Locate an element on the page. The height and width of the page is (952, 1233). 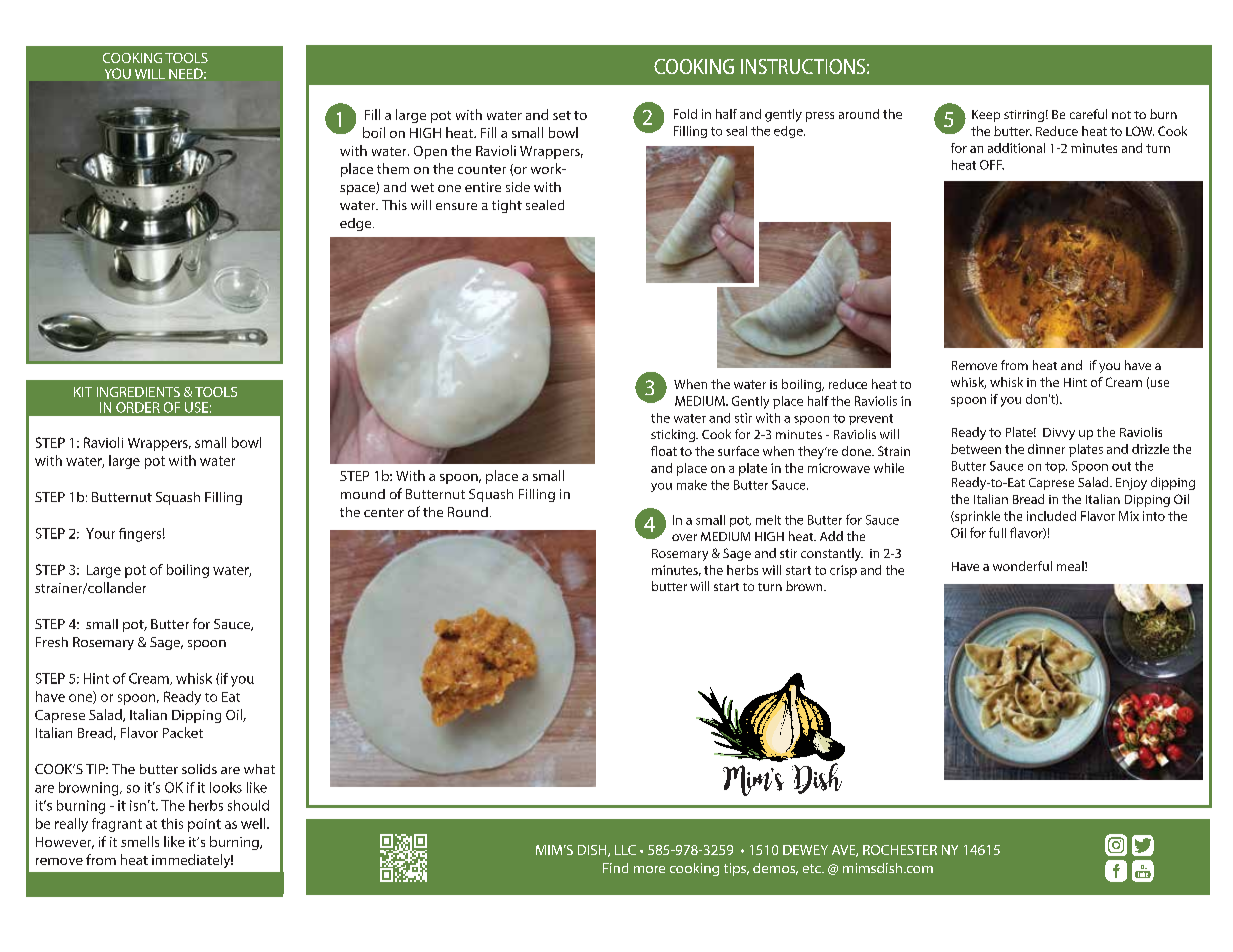
additional is located at coordinates (1016, 148).
